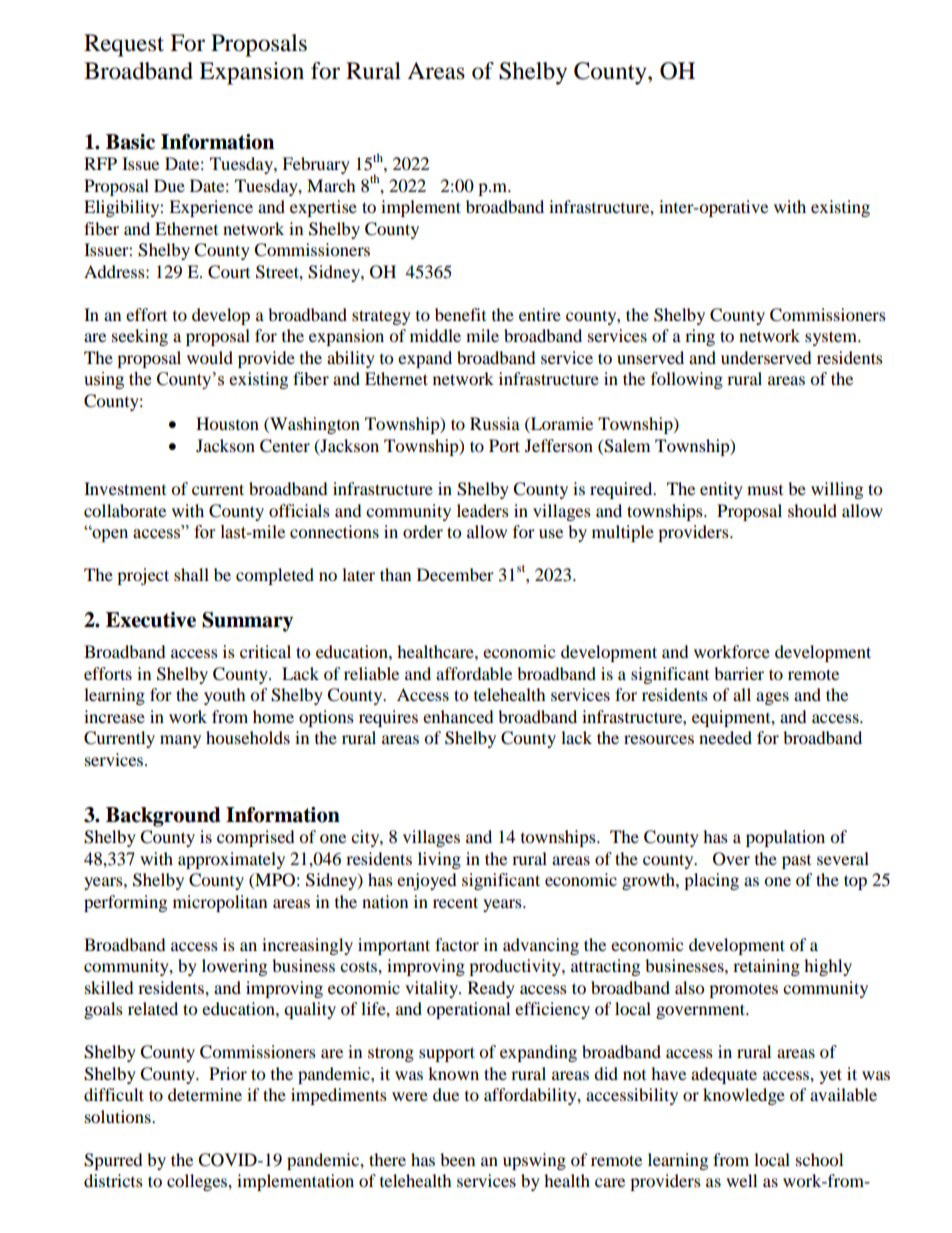 The width and height of the image is (952, 1233). Describe the element at coordinates (455, 574) in the image. I see `December` at that location.
